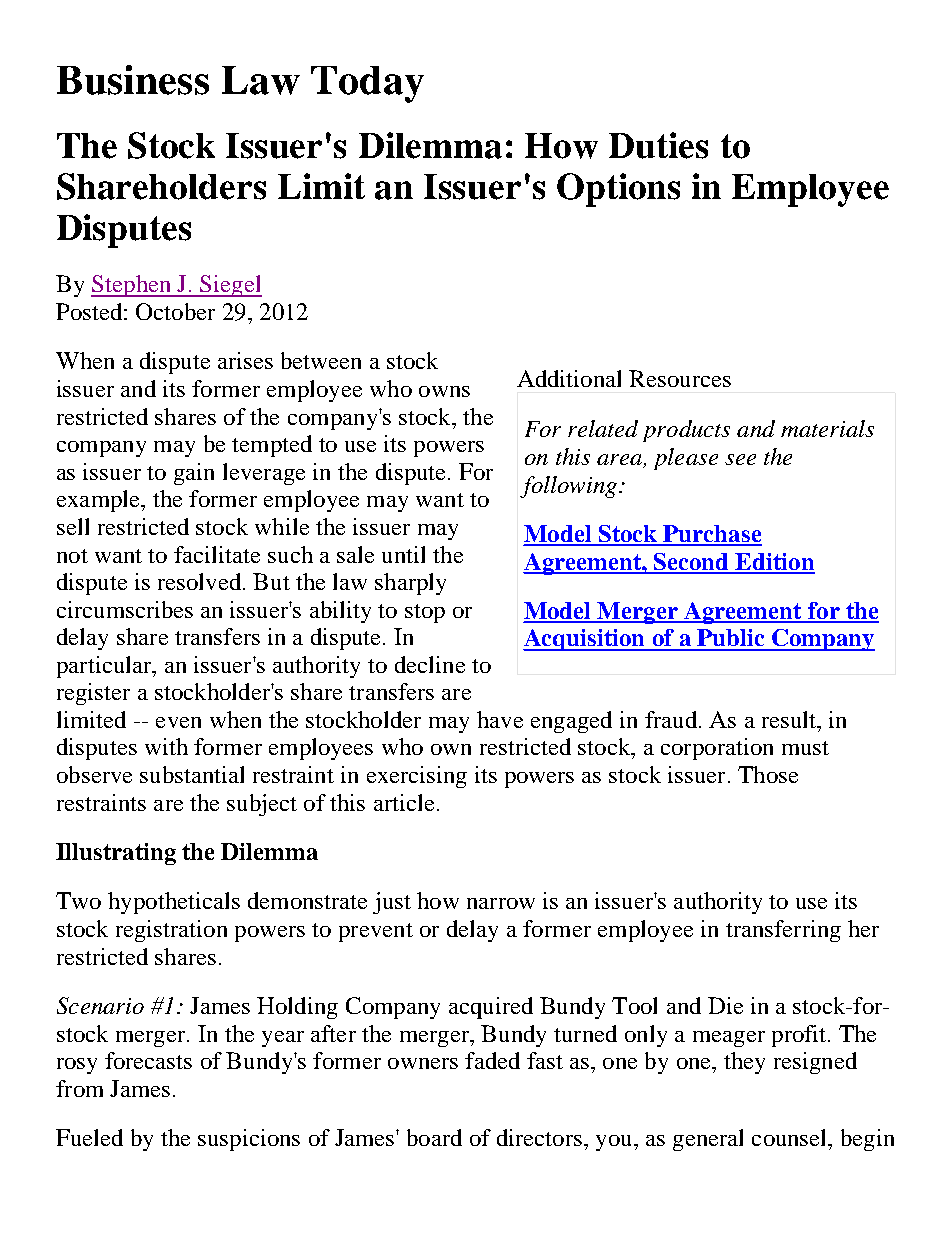 This screenshot has height=1233, width=952. I want to click on Business, so click(133, 80).
